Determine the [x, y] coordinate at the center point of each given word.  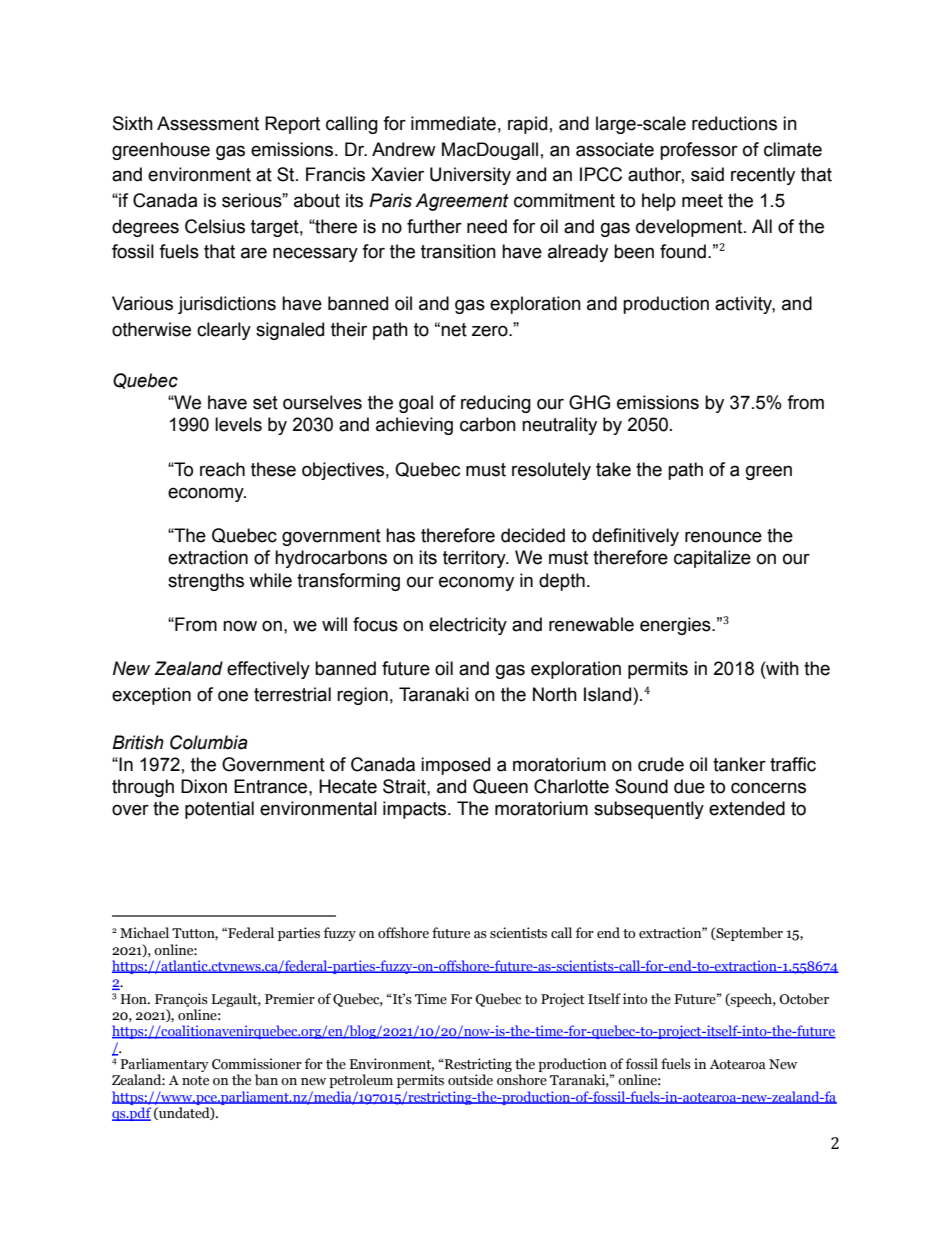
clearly [224, 331]
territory [475, 559]
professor [699, 151]
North [555, 694]
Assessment [208, 123]
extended [747, 808]
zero [491, 331]
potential [219, 810]
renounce [723, 537]
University [470, 176]
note [195, 1081]
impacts [416, 810]
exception [151, 696]
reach [222, 469]
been [634, 251]
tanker [739, 764]
